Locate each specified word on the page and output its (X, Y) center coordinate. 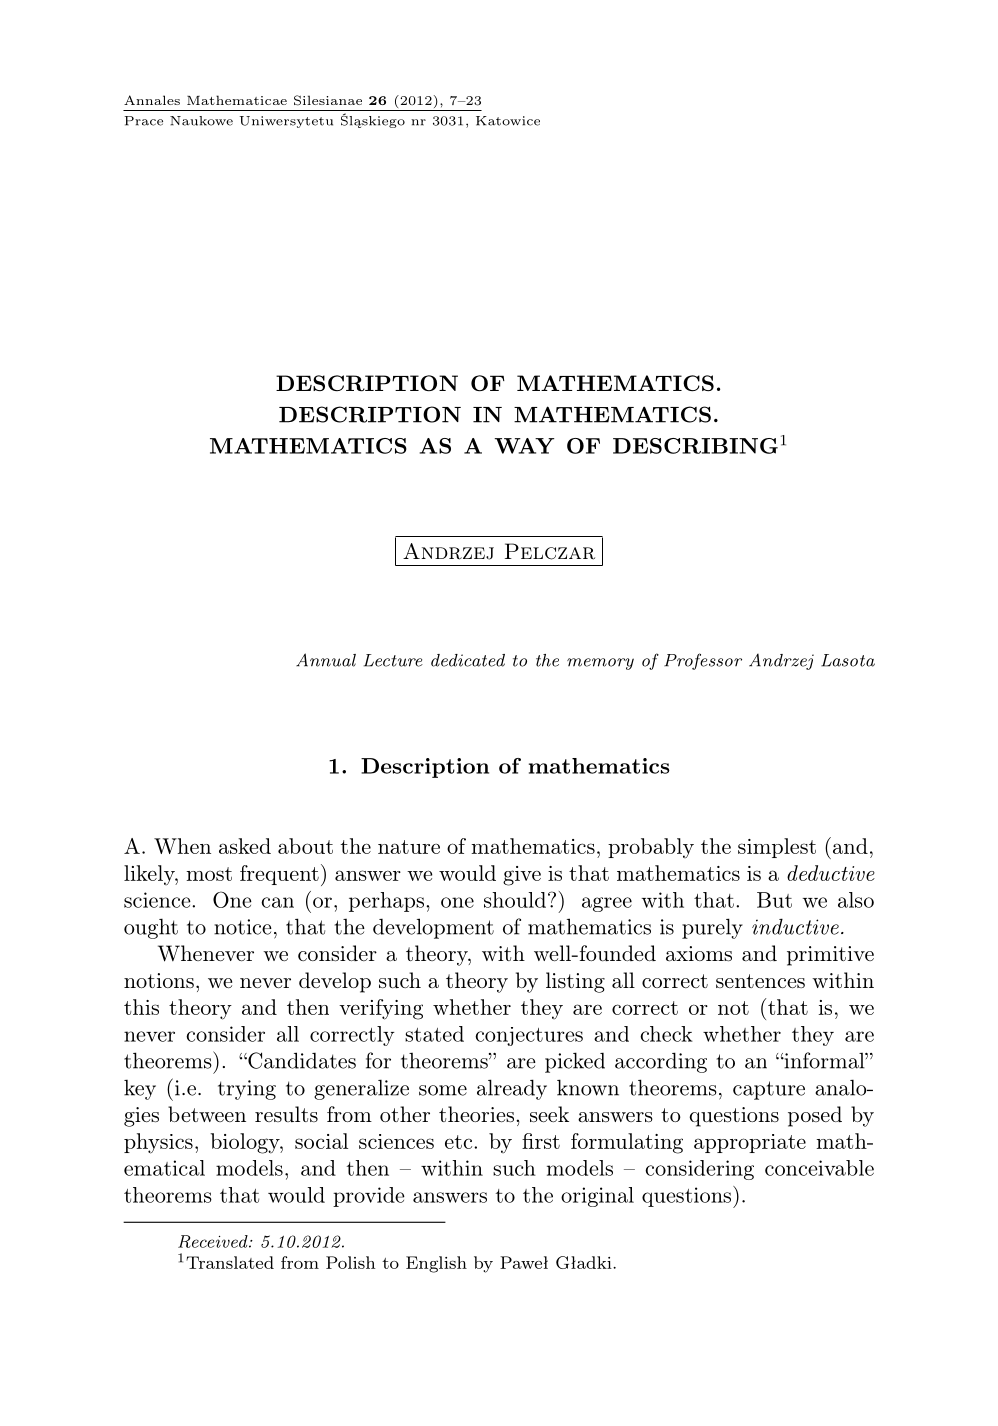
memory (600, 664)
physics (158, 1143)
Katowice (508, 121)
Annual (326, 660)
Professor (703, 661)
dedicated (468, 660)
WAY (524, 446)
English (436, 1264)
